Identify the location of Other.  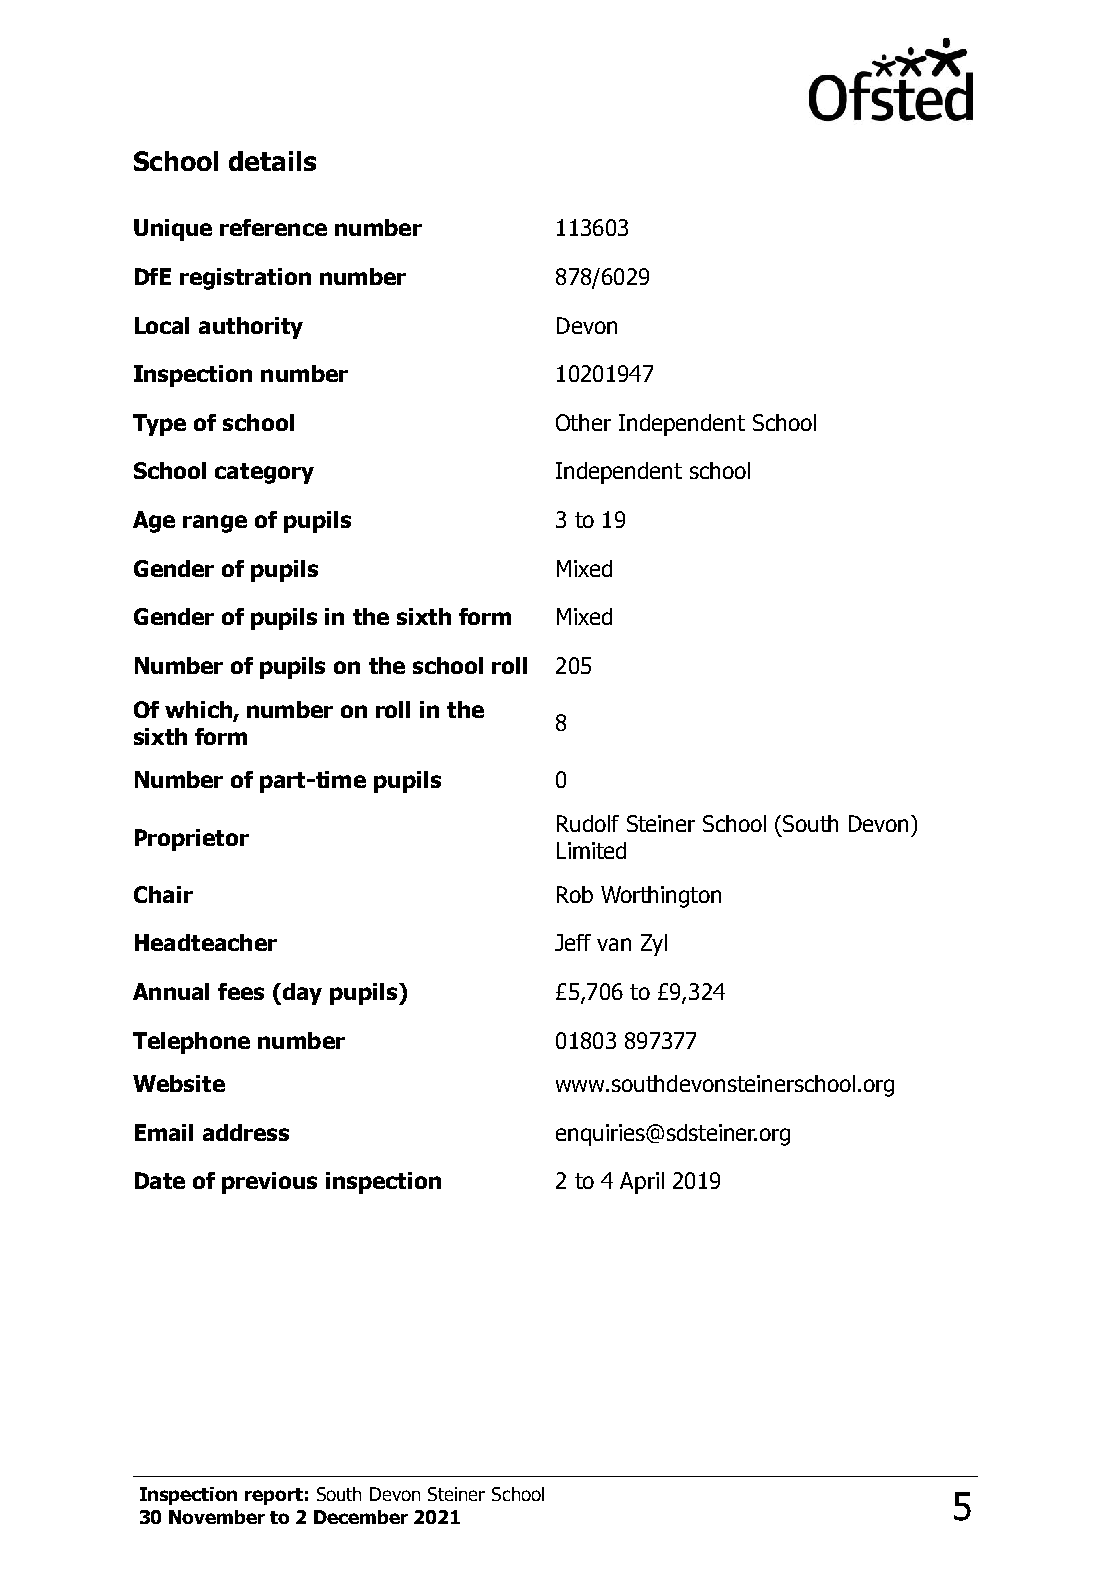
(583, 422).
